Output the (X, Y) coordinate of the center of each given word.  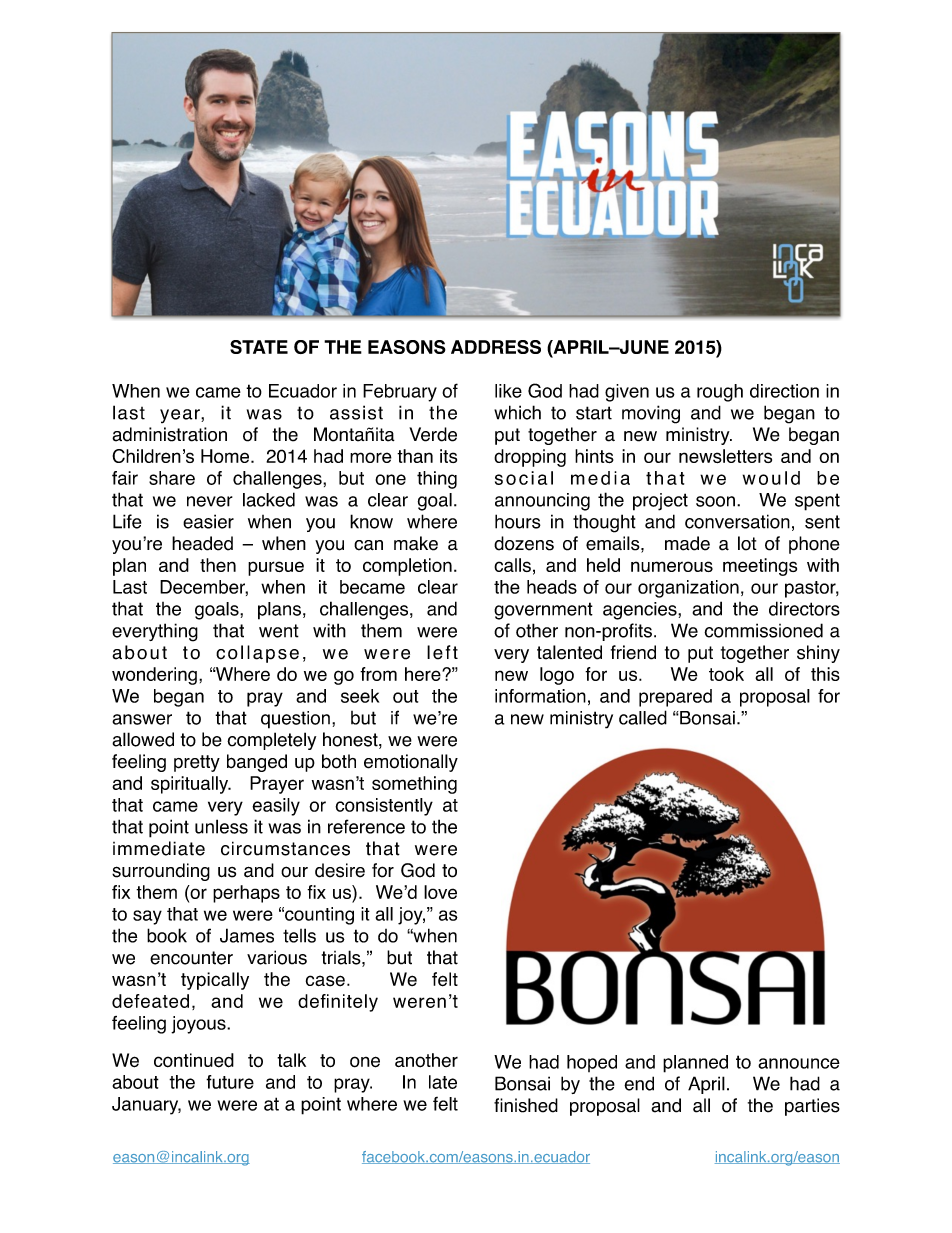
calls (512, 565)
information (540, 696)
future (230, 1082)
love (440, 892)
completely (271, 741)
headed (202, 543)
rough (720, 393)
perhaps (246, 894)
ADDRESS (496, 347)
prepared (675, 698)
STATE (259, 347)
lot (747, 543)
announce (799, 1063)
